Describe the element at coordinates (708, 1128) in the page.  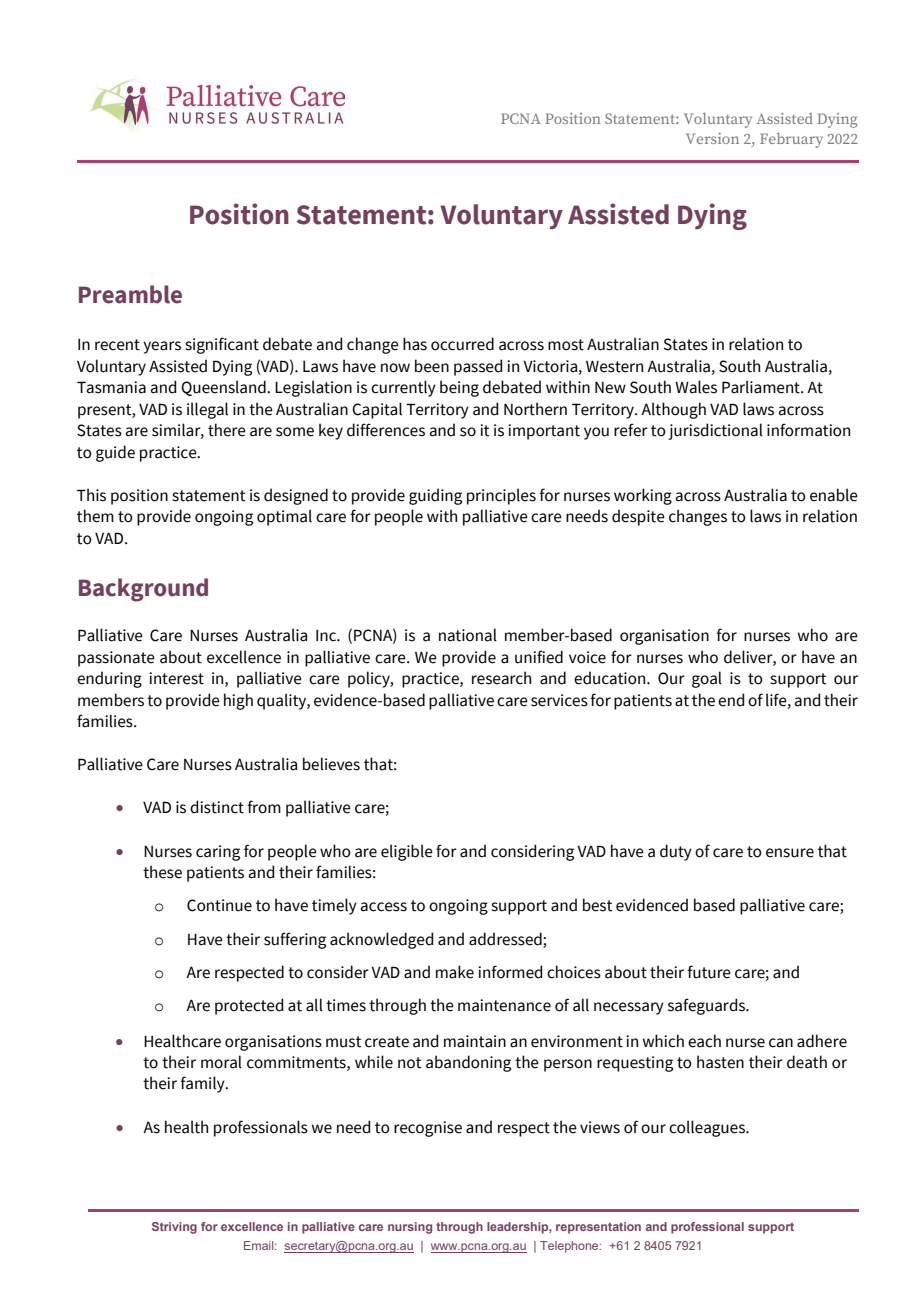
I see `colleagues` at that location.
